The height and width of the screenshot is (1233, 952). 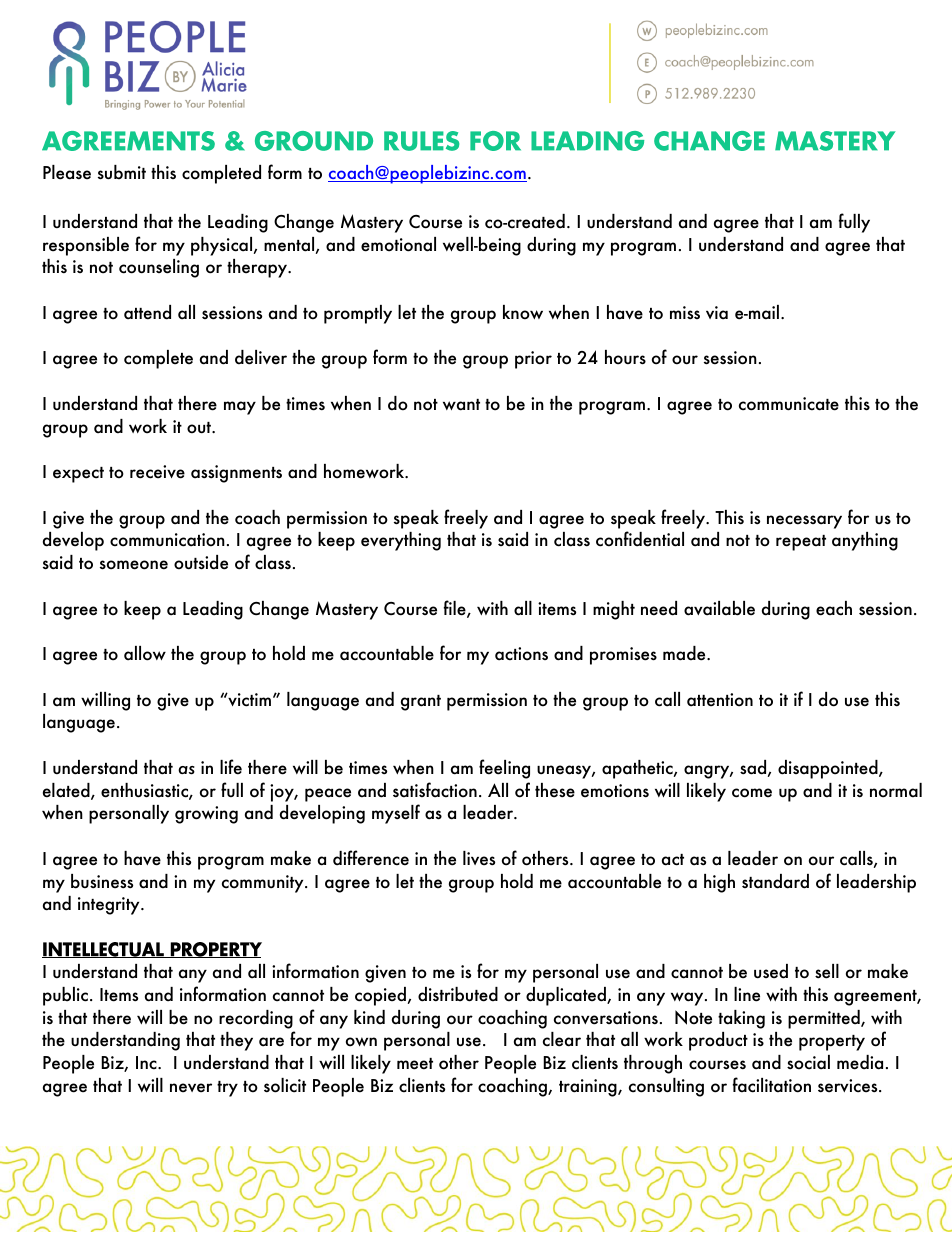 I want to click on everything, so click(x=401, y=541).
